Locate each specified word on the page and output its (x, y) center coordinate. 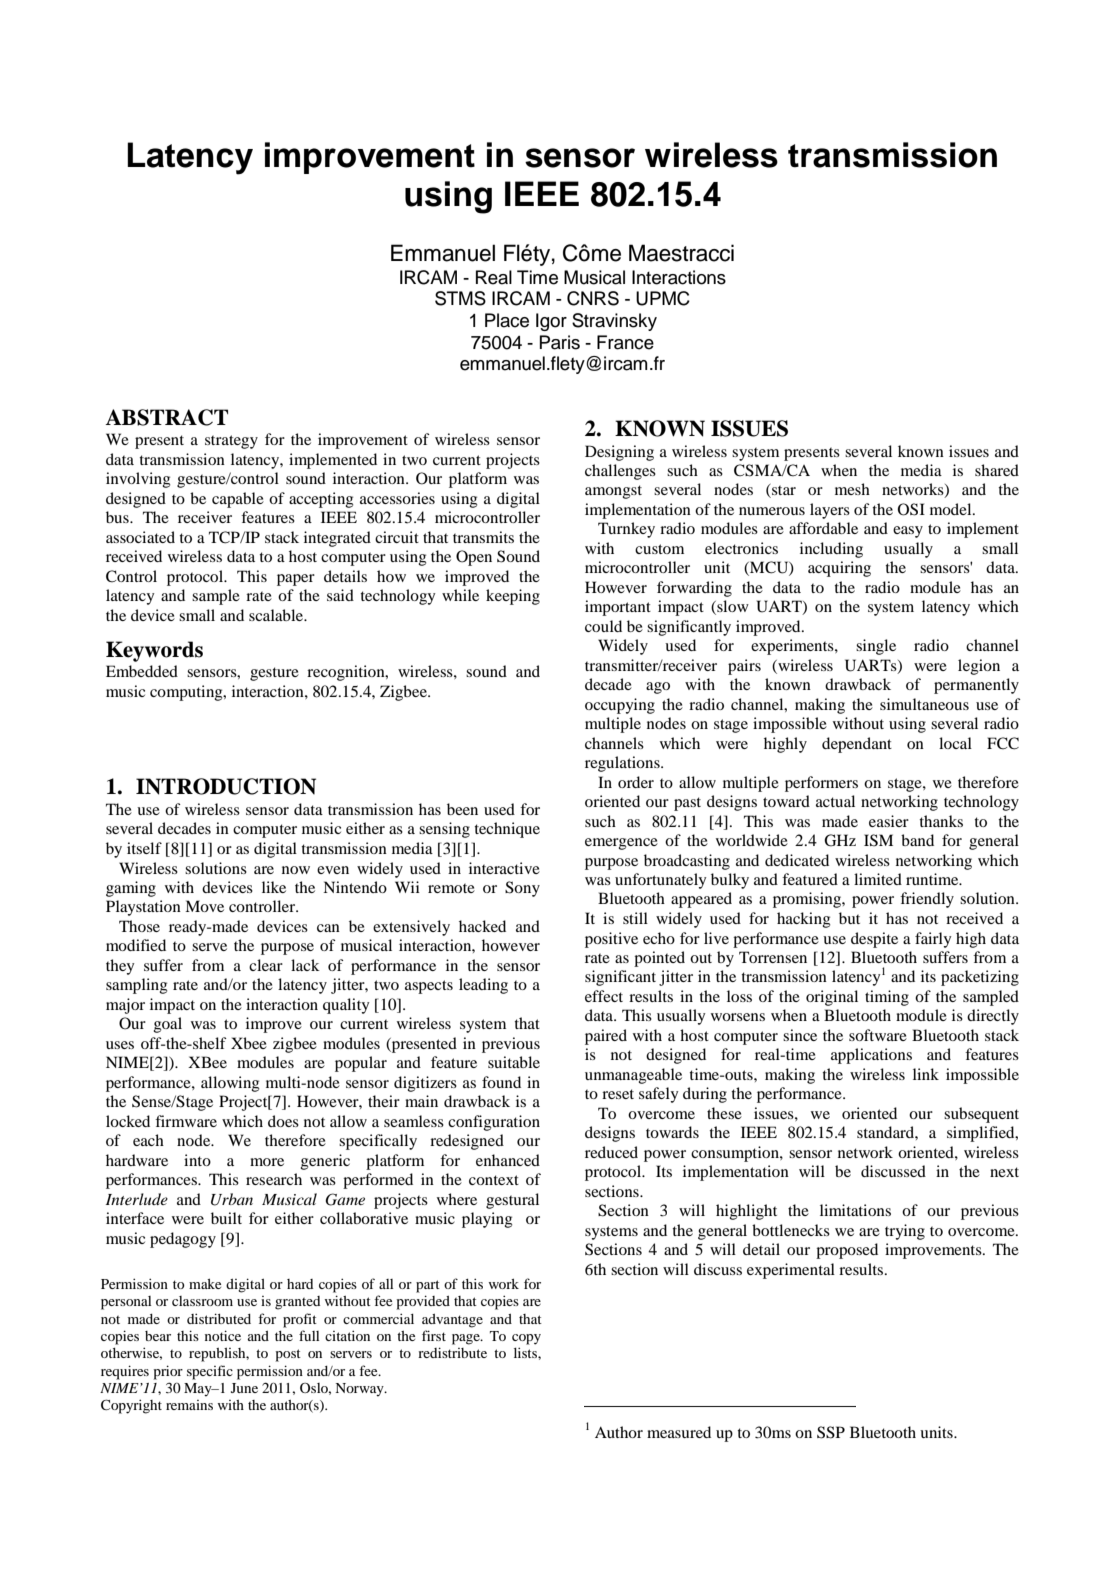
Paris (560, 342)
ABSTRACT (166, 417)
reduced (611, 1152)
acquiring (839, 569)
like (274, 887)
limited (878, 879)
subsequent (981, 1115)
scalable (277, 615)
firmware (186, 1121)
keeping (513, 597)
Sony (522, 889)
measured (679, 1432)
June (244, 1388)
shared (997, 470)
